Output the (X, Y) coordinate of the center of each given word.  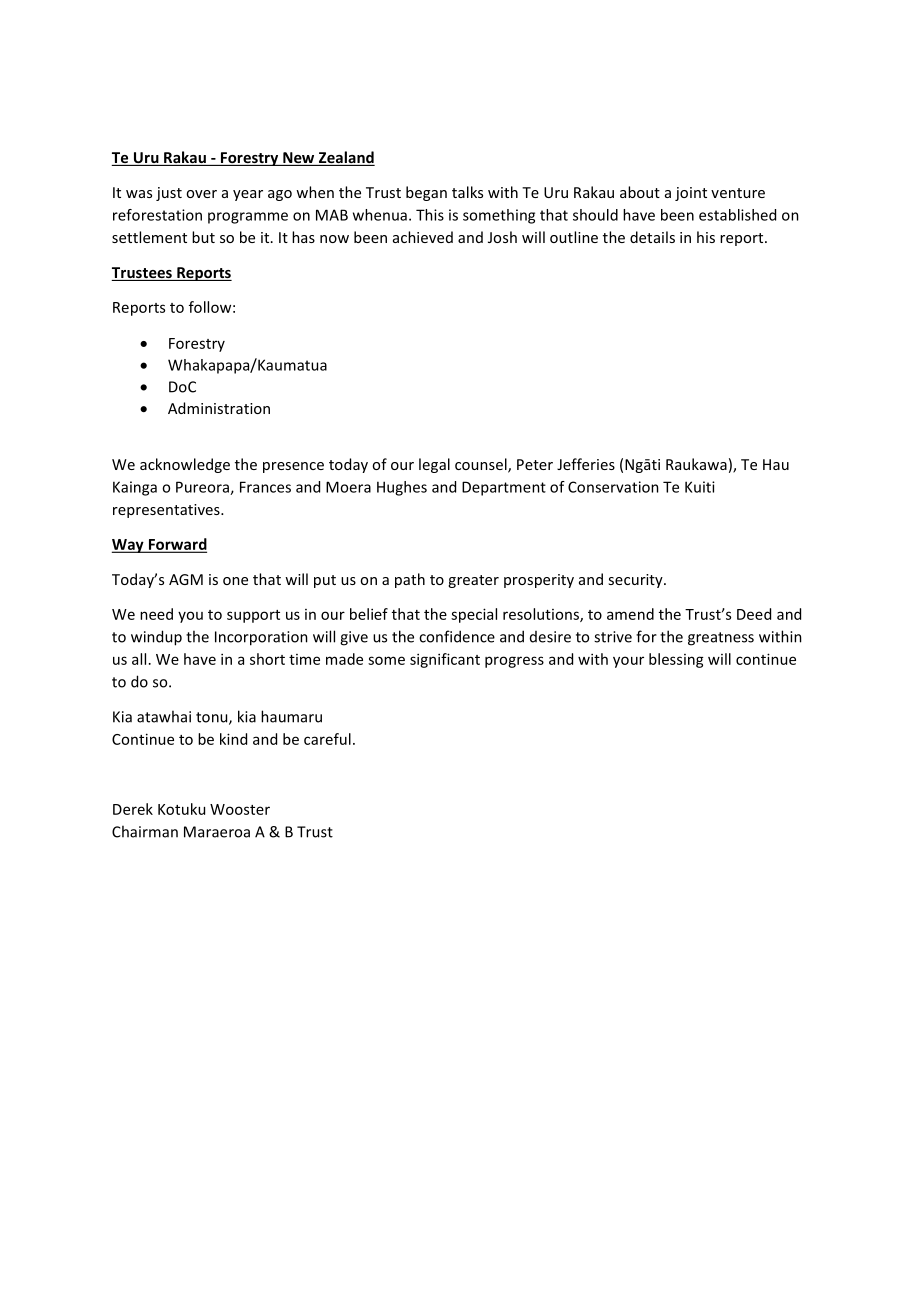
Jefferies (586, 464)
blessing (676, 660)
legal (434, 465)
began (426, 193)
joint (691, 194)
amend (630, 614)
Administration (219, 408)
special (474, 615)
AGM (186, 579)
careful (327, 739)
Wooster (240, 809)
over (201, 194)
